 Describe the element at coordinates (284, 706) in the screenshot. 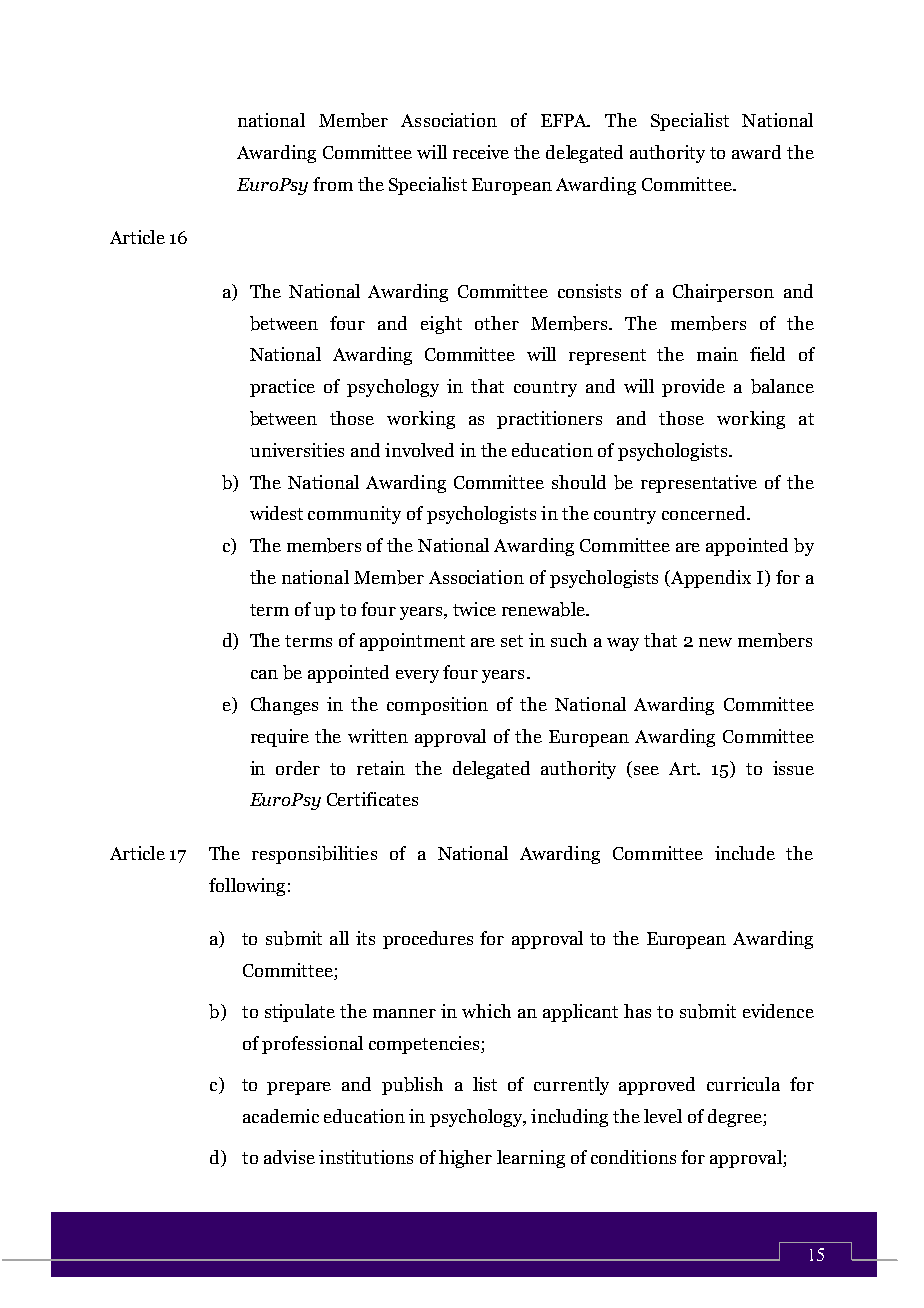

I see `Changes` at that location.
